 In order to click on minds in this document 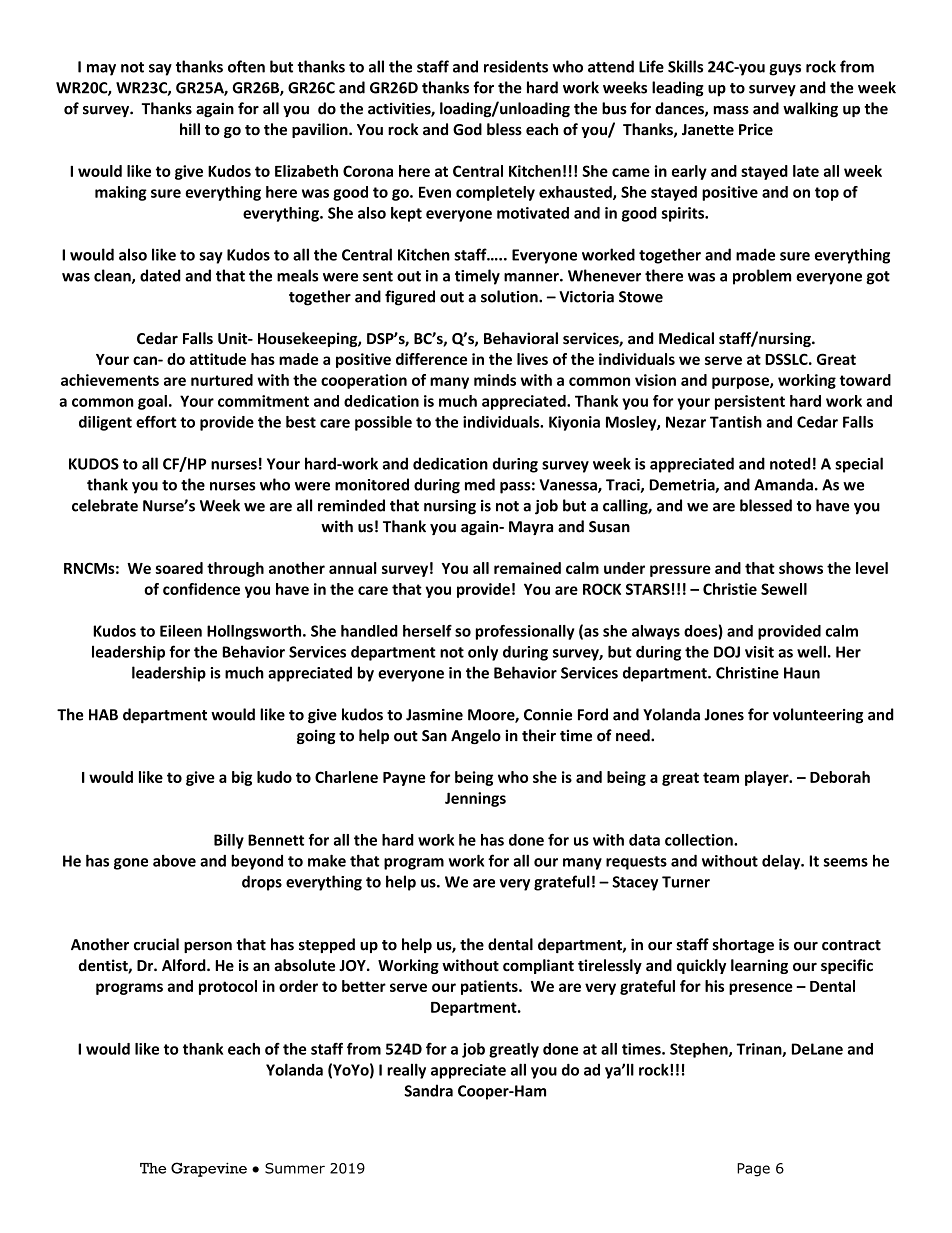, I will do `click(495, 380)`.
